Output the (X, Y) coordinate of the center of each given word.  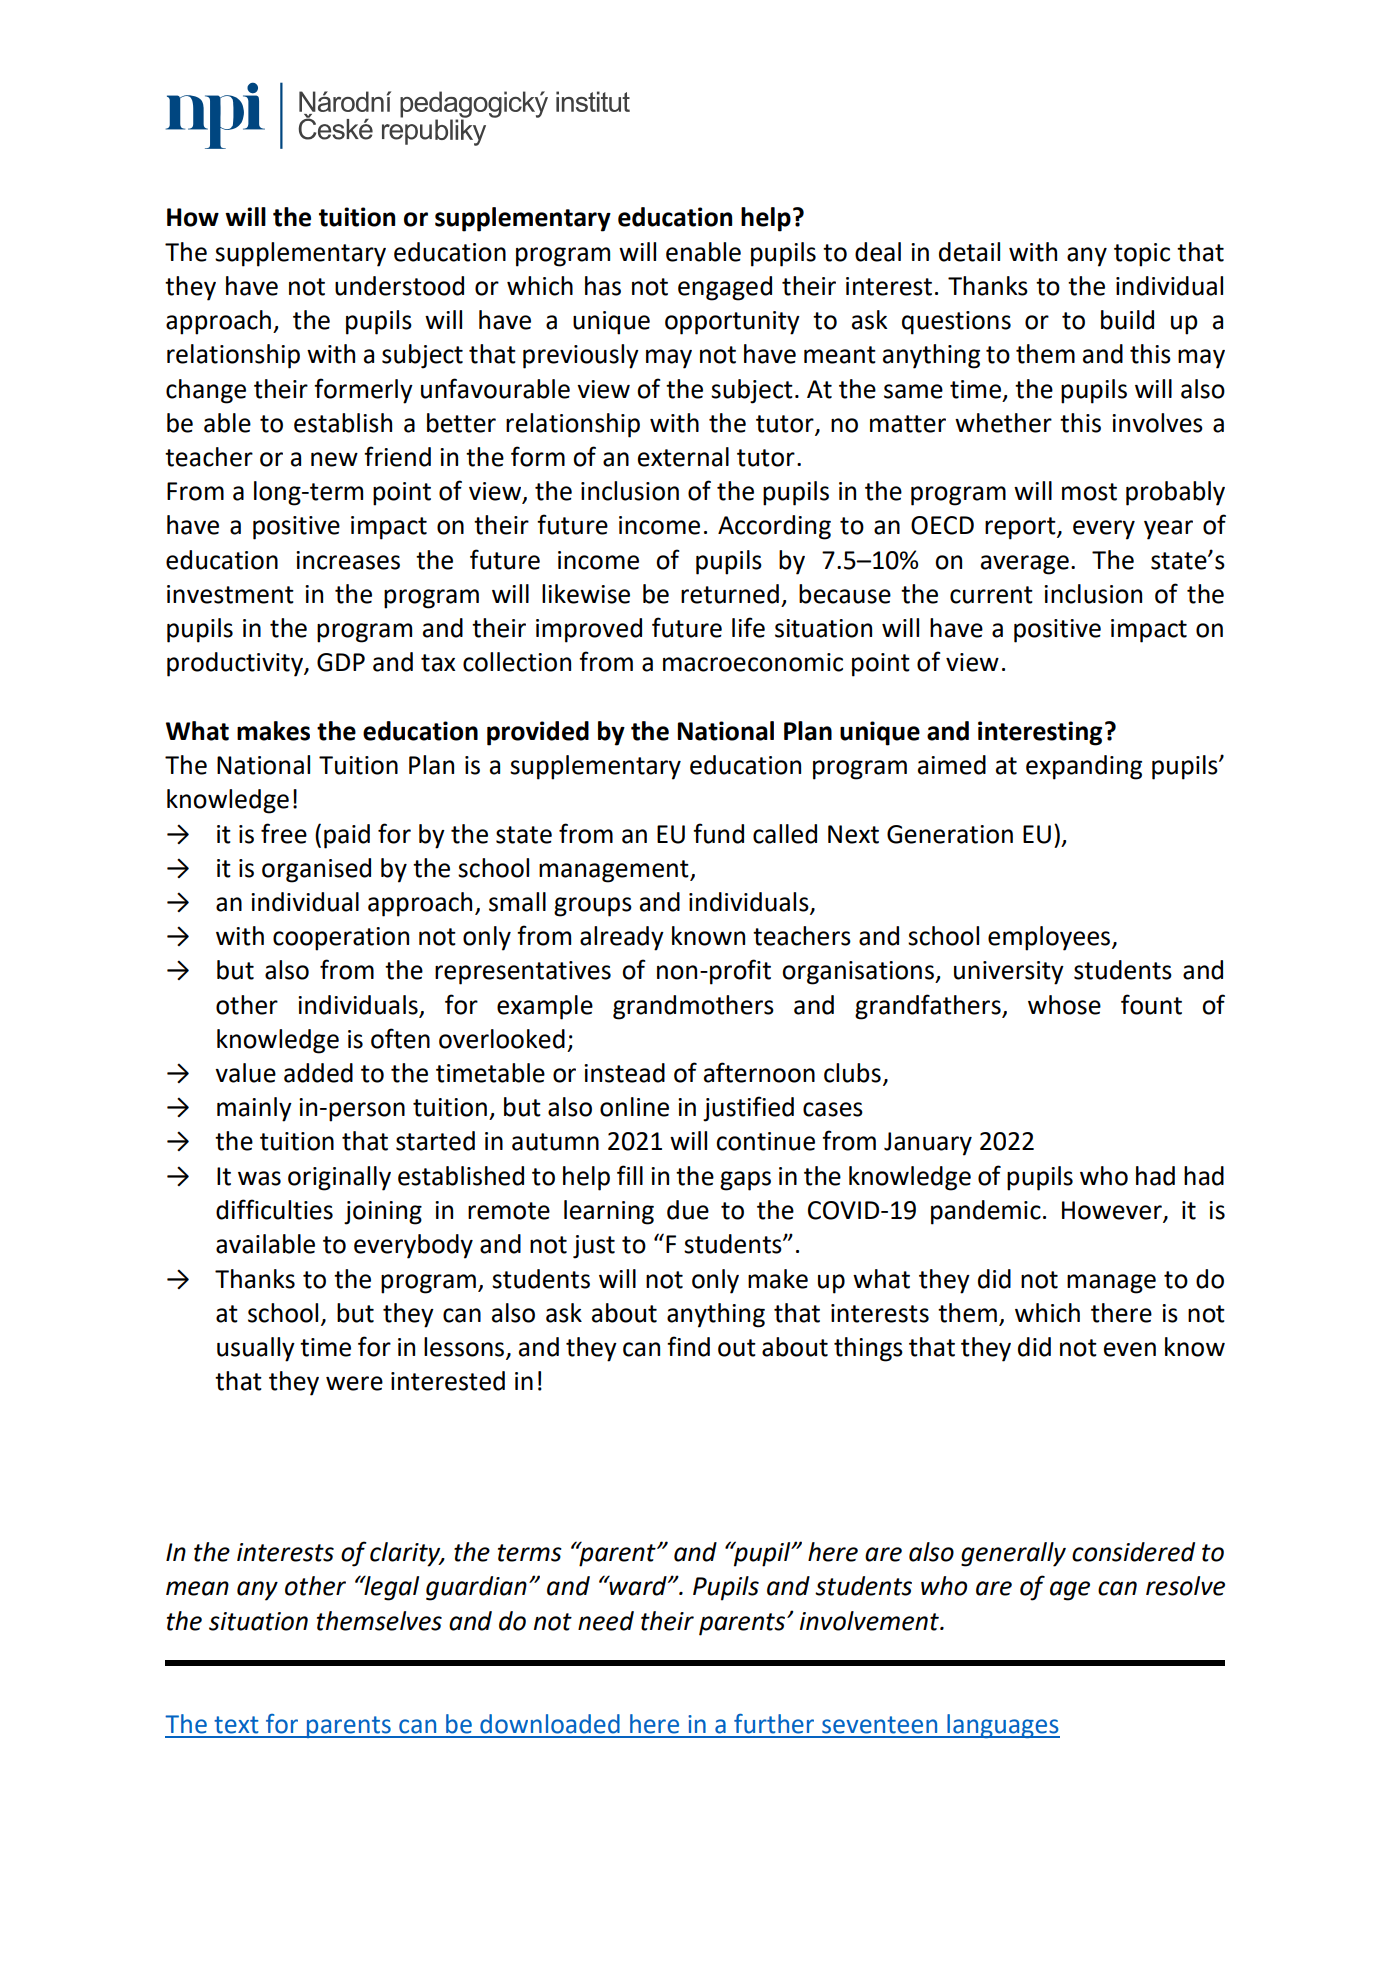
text (236, 1725)
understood (399, 286)
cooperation (341, 939)
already (622, 938)
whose (1064, 1005)
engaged (725, 288)
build (1127, 320)
